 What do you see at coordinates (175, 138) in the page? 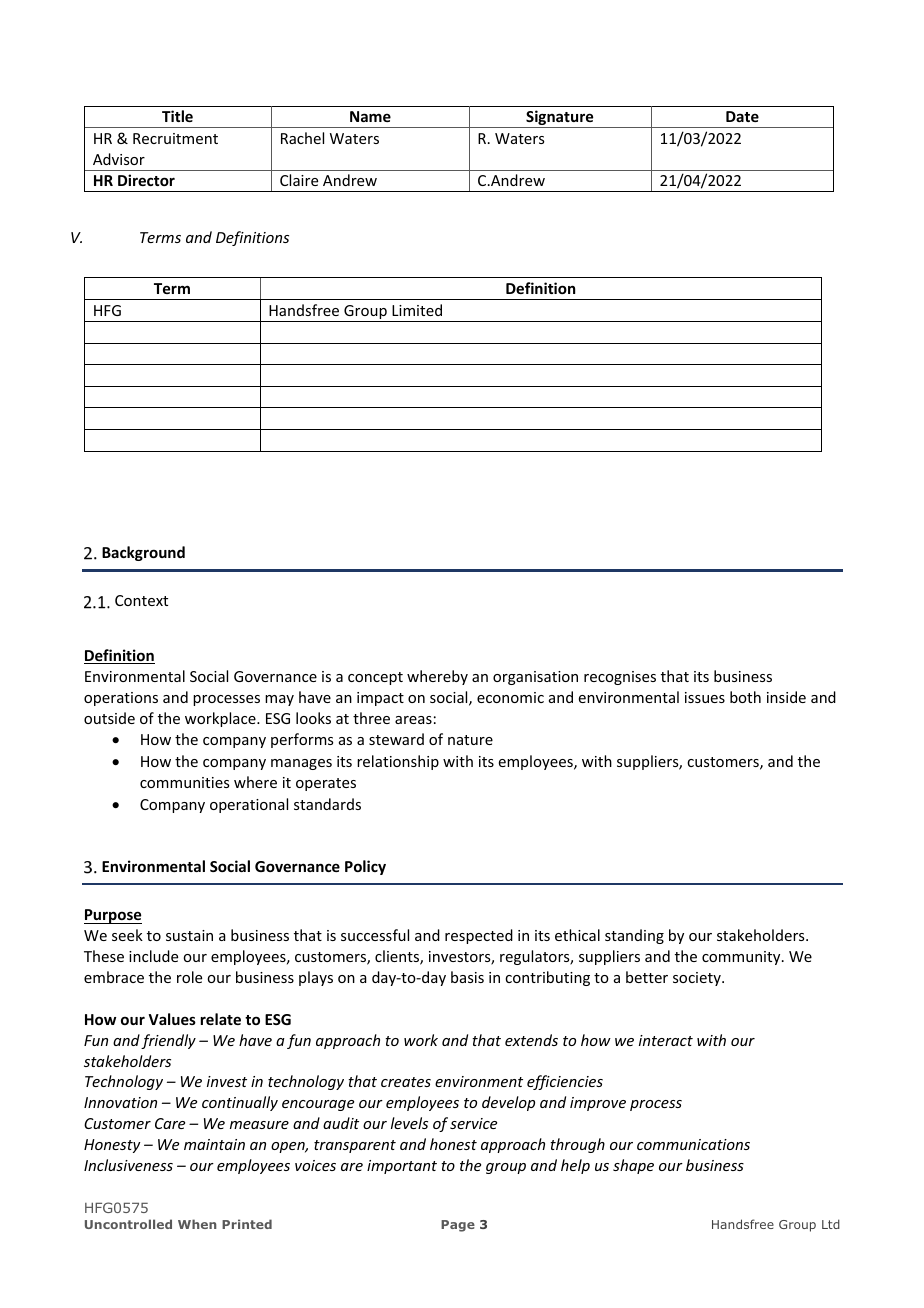
I see `Recruitment` at bounding box center [175, 138].
